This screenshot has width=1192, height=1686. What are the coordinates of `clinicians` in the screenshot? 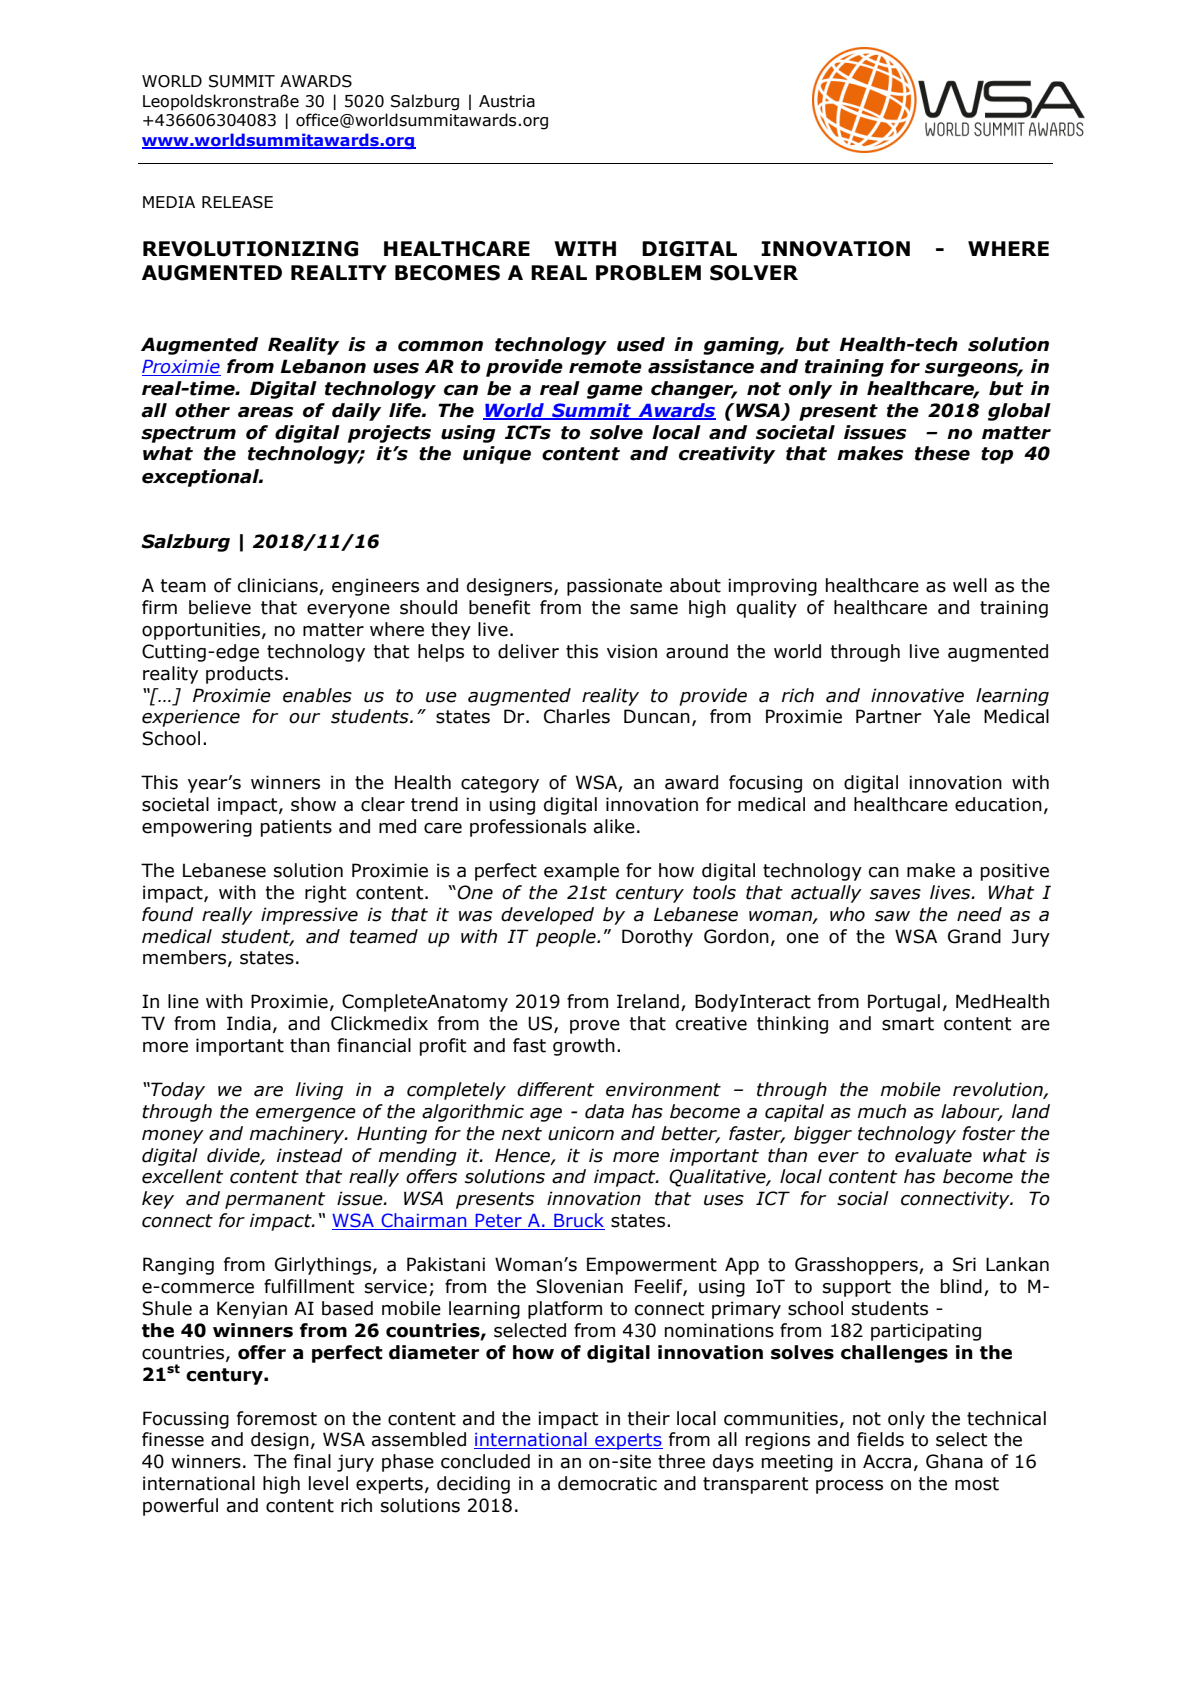 It's located at (279, 586).
